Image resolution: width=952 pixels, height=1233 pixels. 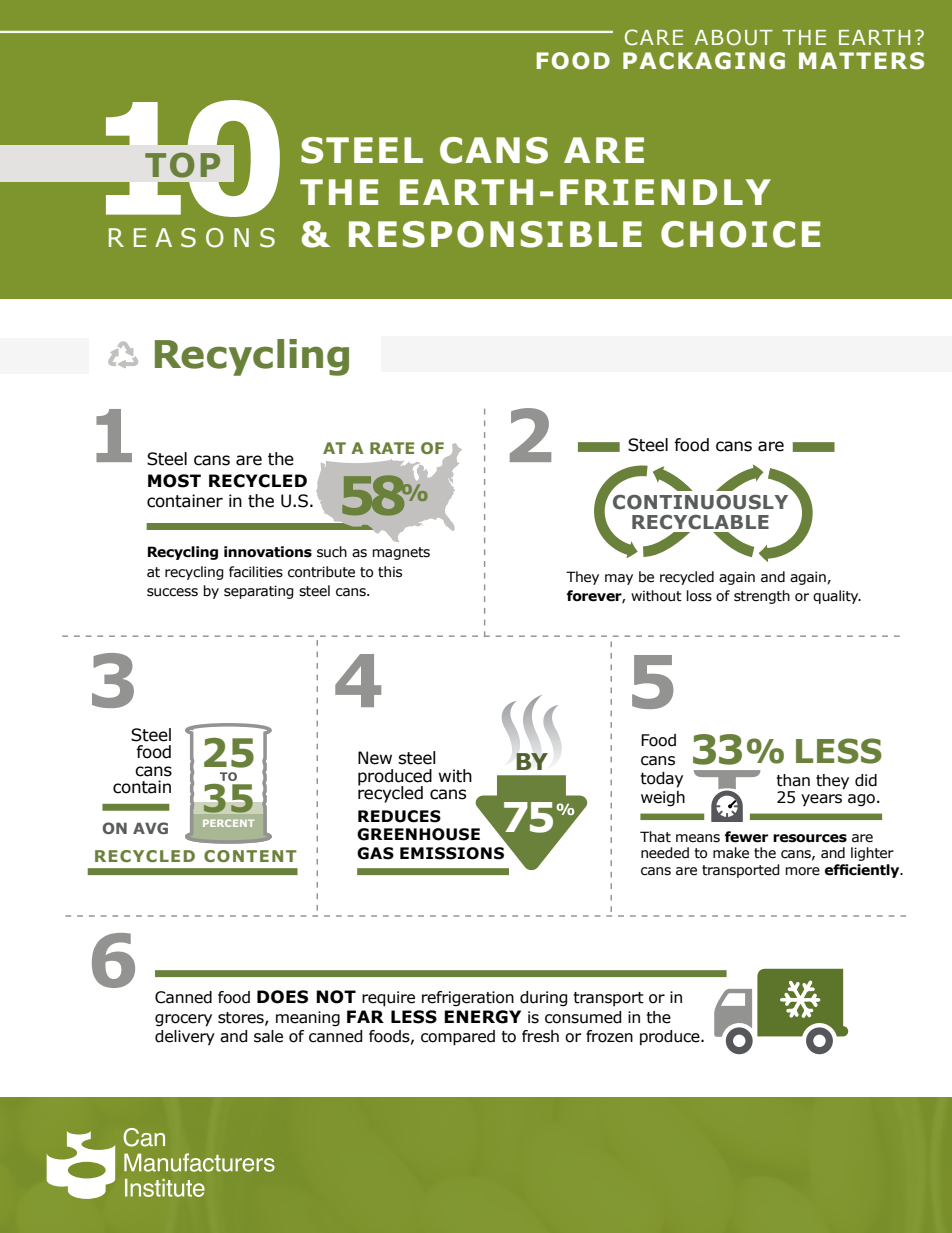 What do you see at coordinates (609, 1036) in the image?
I see `frozen` at bounding box center [609, 1036].
